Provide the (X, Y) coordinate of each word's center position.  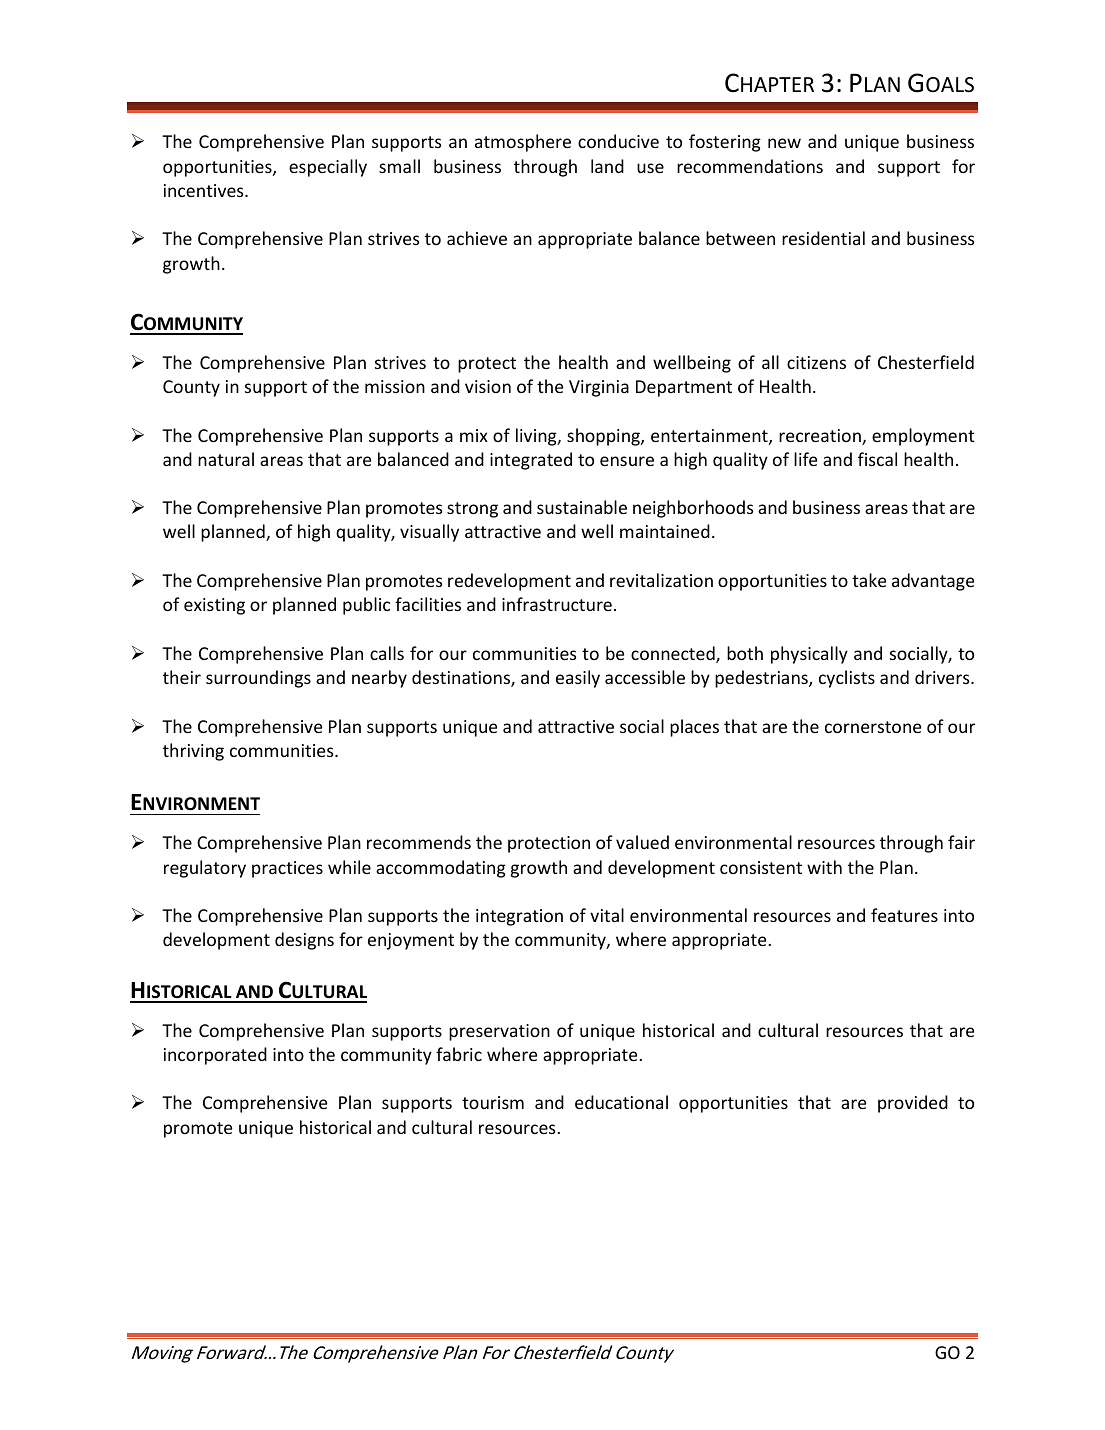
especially (328, 168)
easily (578, 679)
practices (287, 869)
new (784, 143)
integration (519, 917)
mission (395, 386)
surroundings (258, 679)
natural (226, 459)
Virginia (599, 388)
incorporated (215, 1056)
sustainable (582, 507)
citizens (816, 362)
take (869, 580)
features (904, 915)
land (607, 166)
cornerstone (873, 727)
